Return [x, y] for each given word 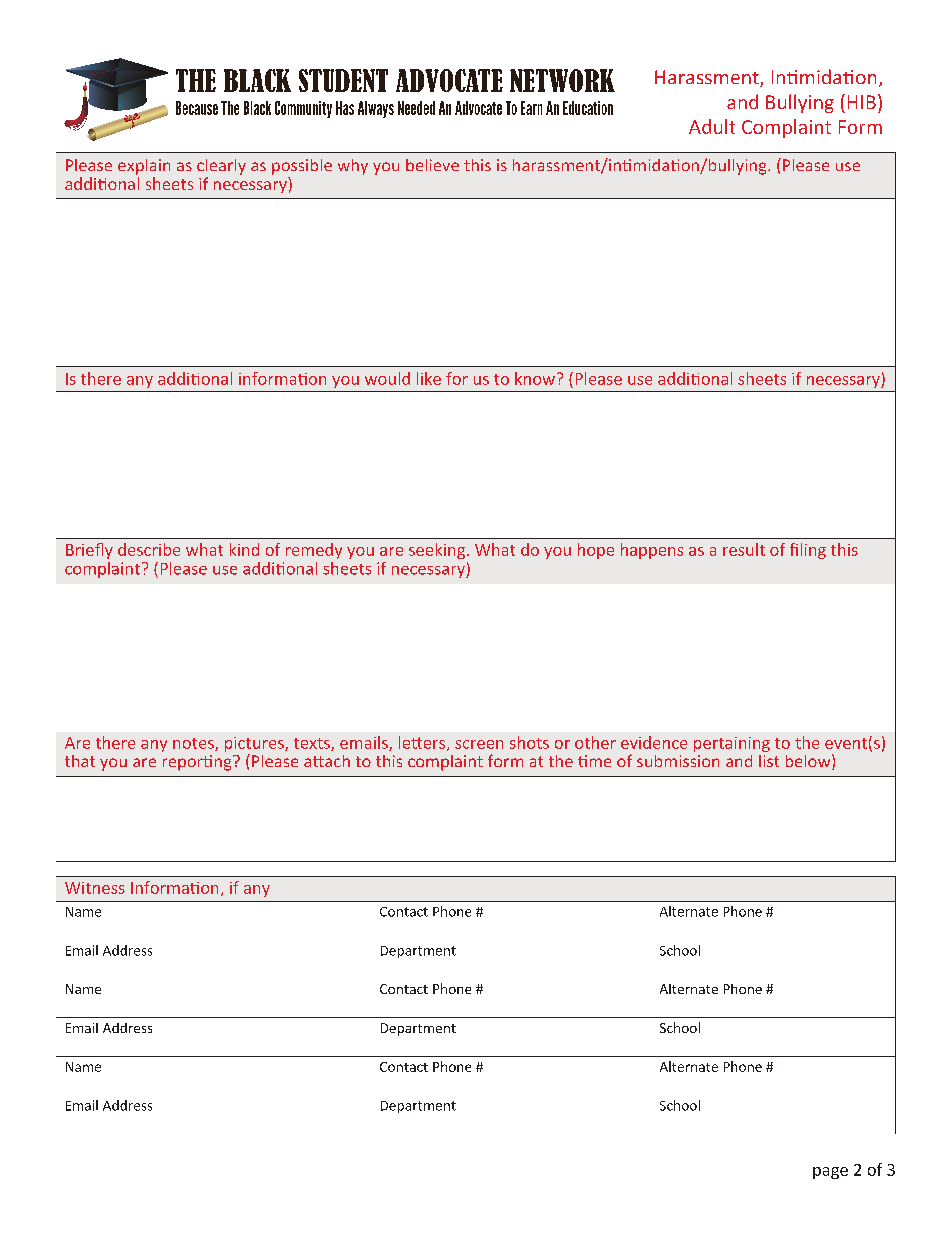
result [744, 549]
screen [479, 744]
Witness [95, 888]
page [830, 1173]
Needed [416, 108]
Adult [712, 126]
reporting [198, 763]
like [429, 378]
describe [149, 549]
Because [197, 108]
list [769, 761]
